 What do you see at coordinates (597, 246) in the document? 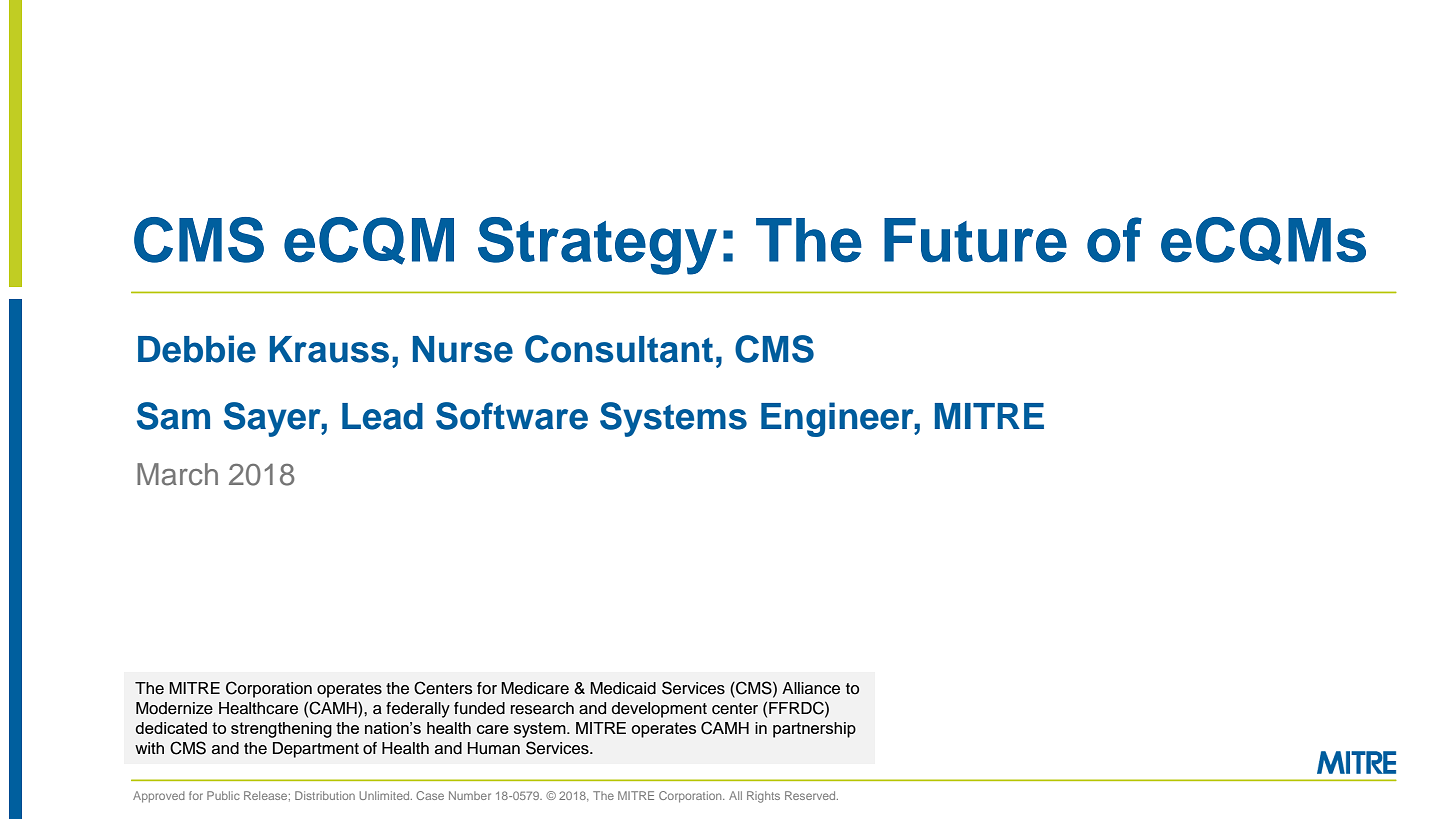
I see `Strategy` at bounding box center [597, 246].
